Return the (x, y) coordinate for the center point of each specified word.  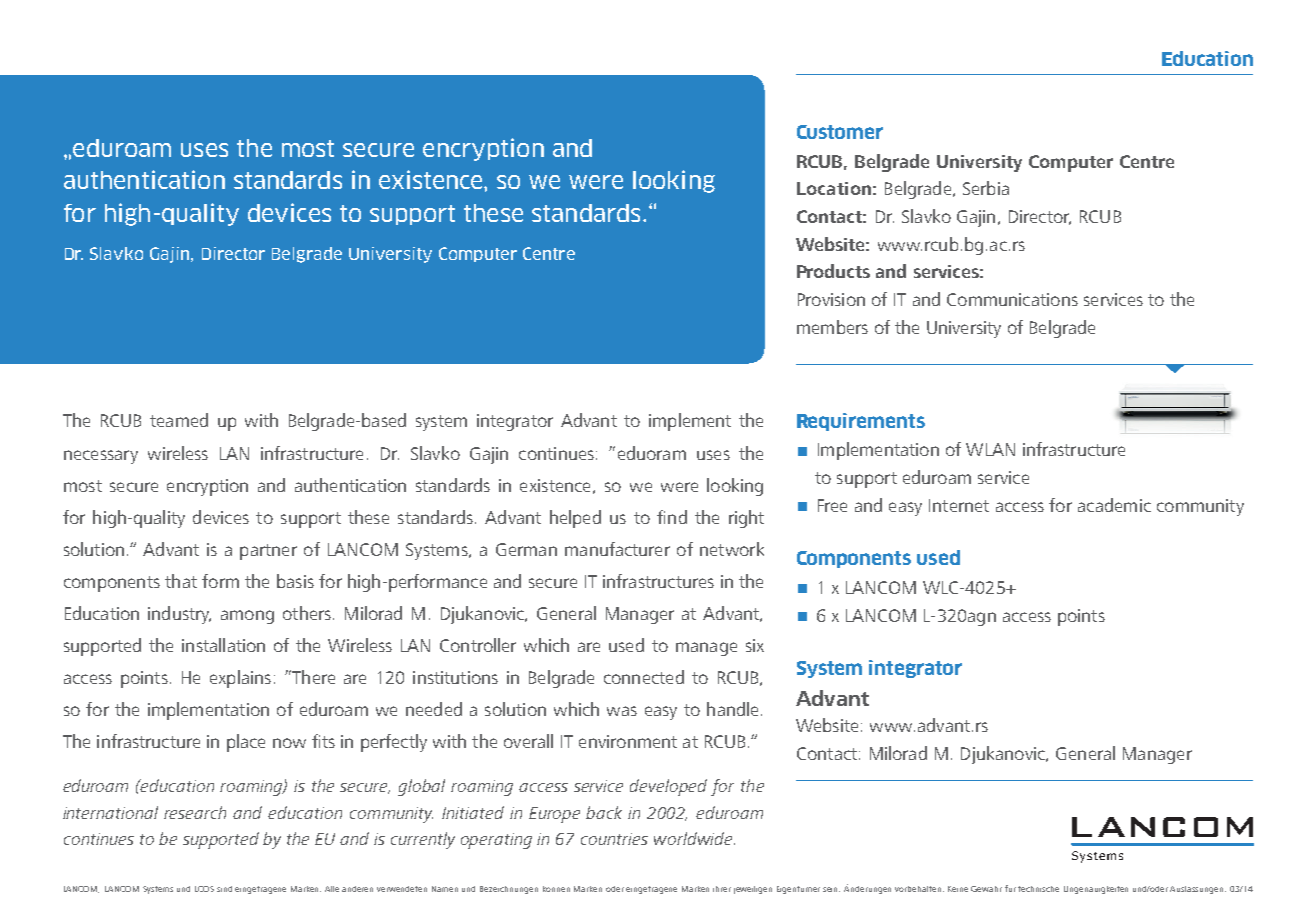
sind (224, 889)
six (755, 645)
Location (834, 188)
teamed (179, 420)
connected (644, 677)
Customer (840, 132)
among (247, 617)
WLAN (990, 449)
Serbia (986, 188)
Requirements (861, 422)
